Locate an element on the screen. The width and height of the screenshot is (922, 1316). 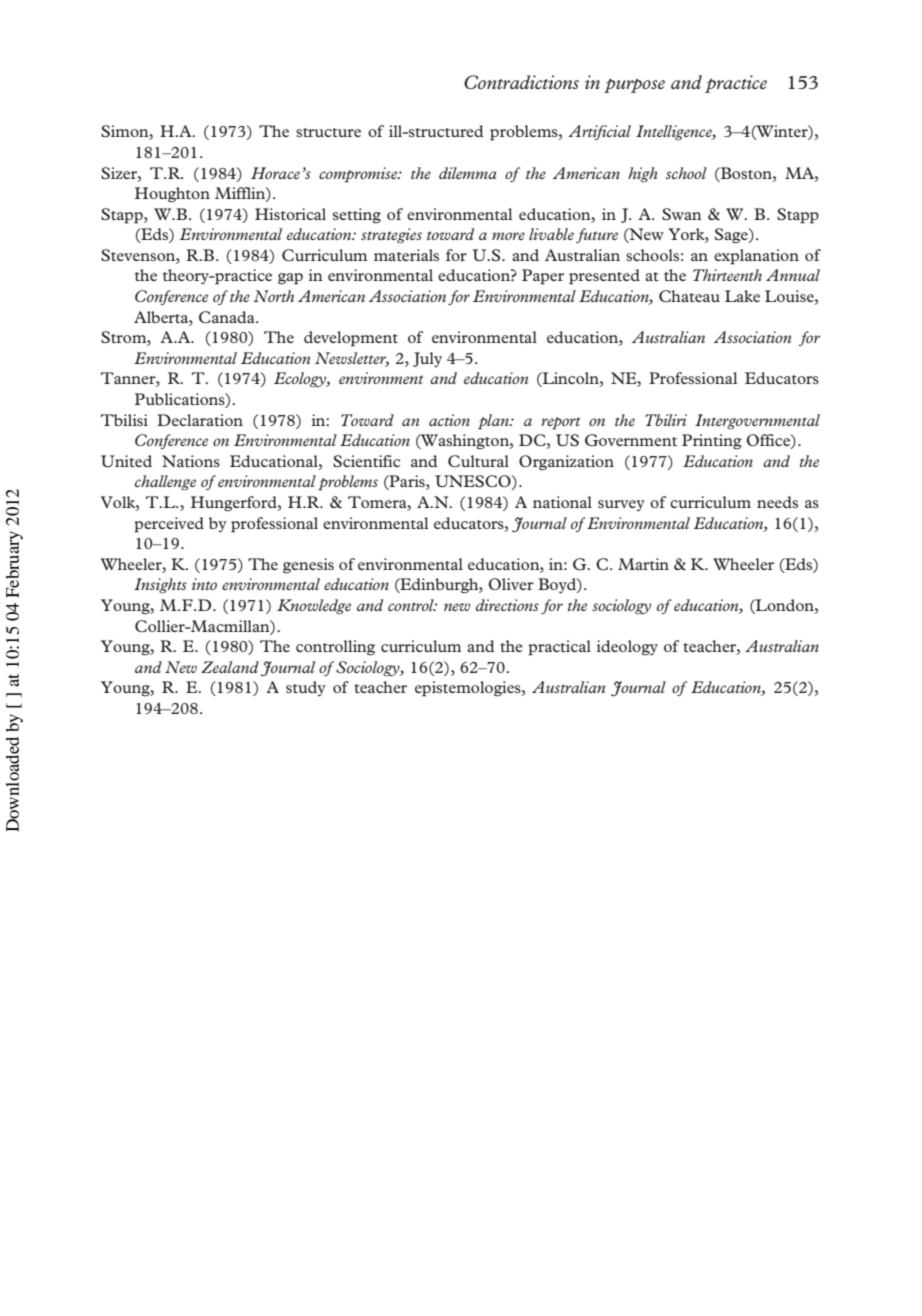
Printing is located at coordinates (712, 442).
